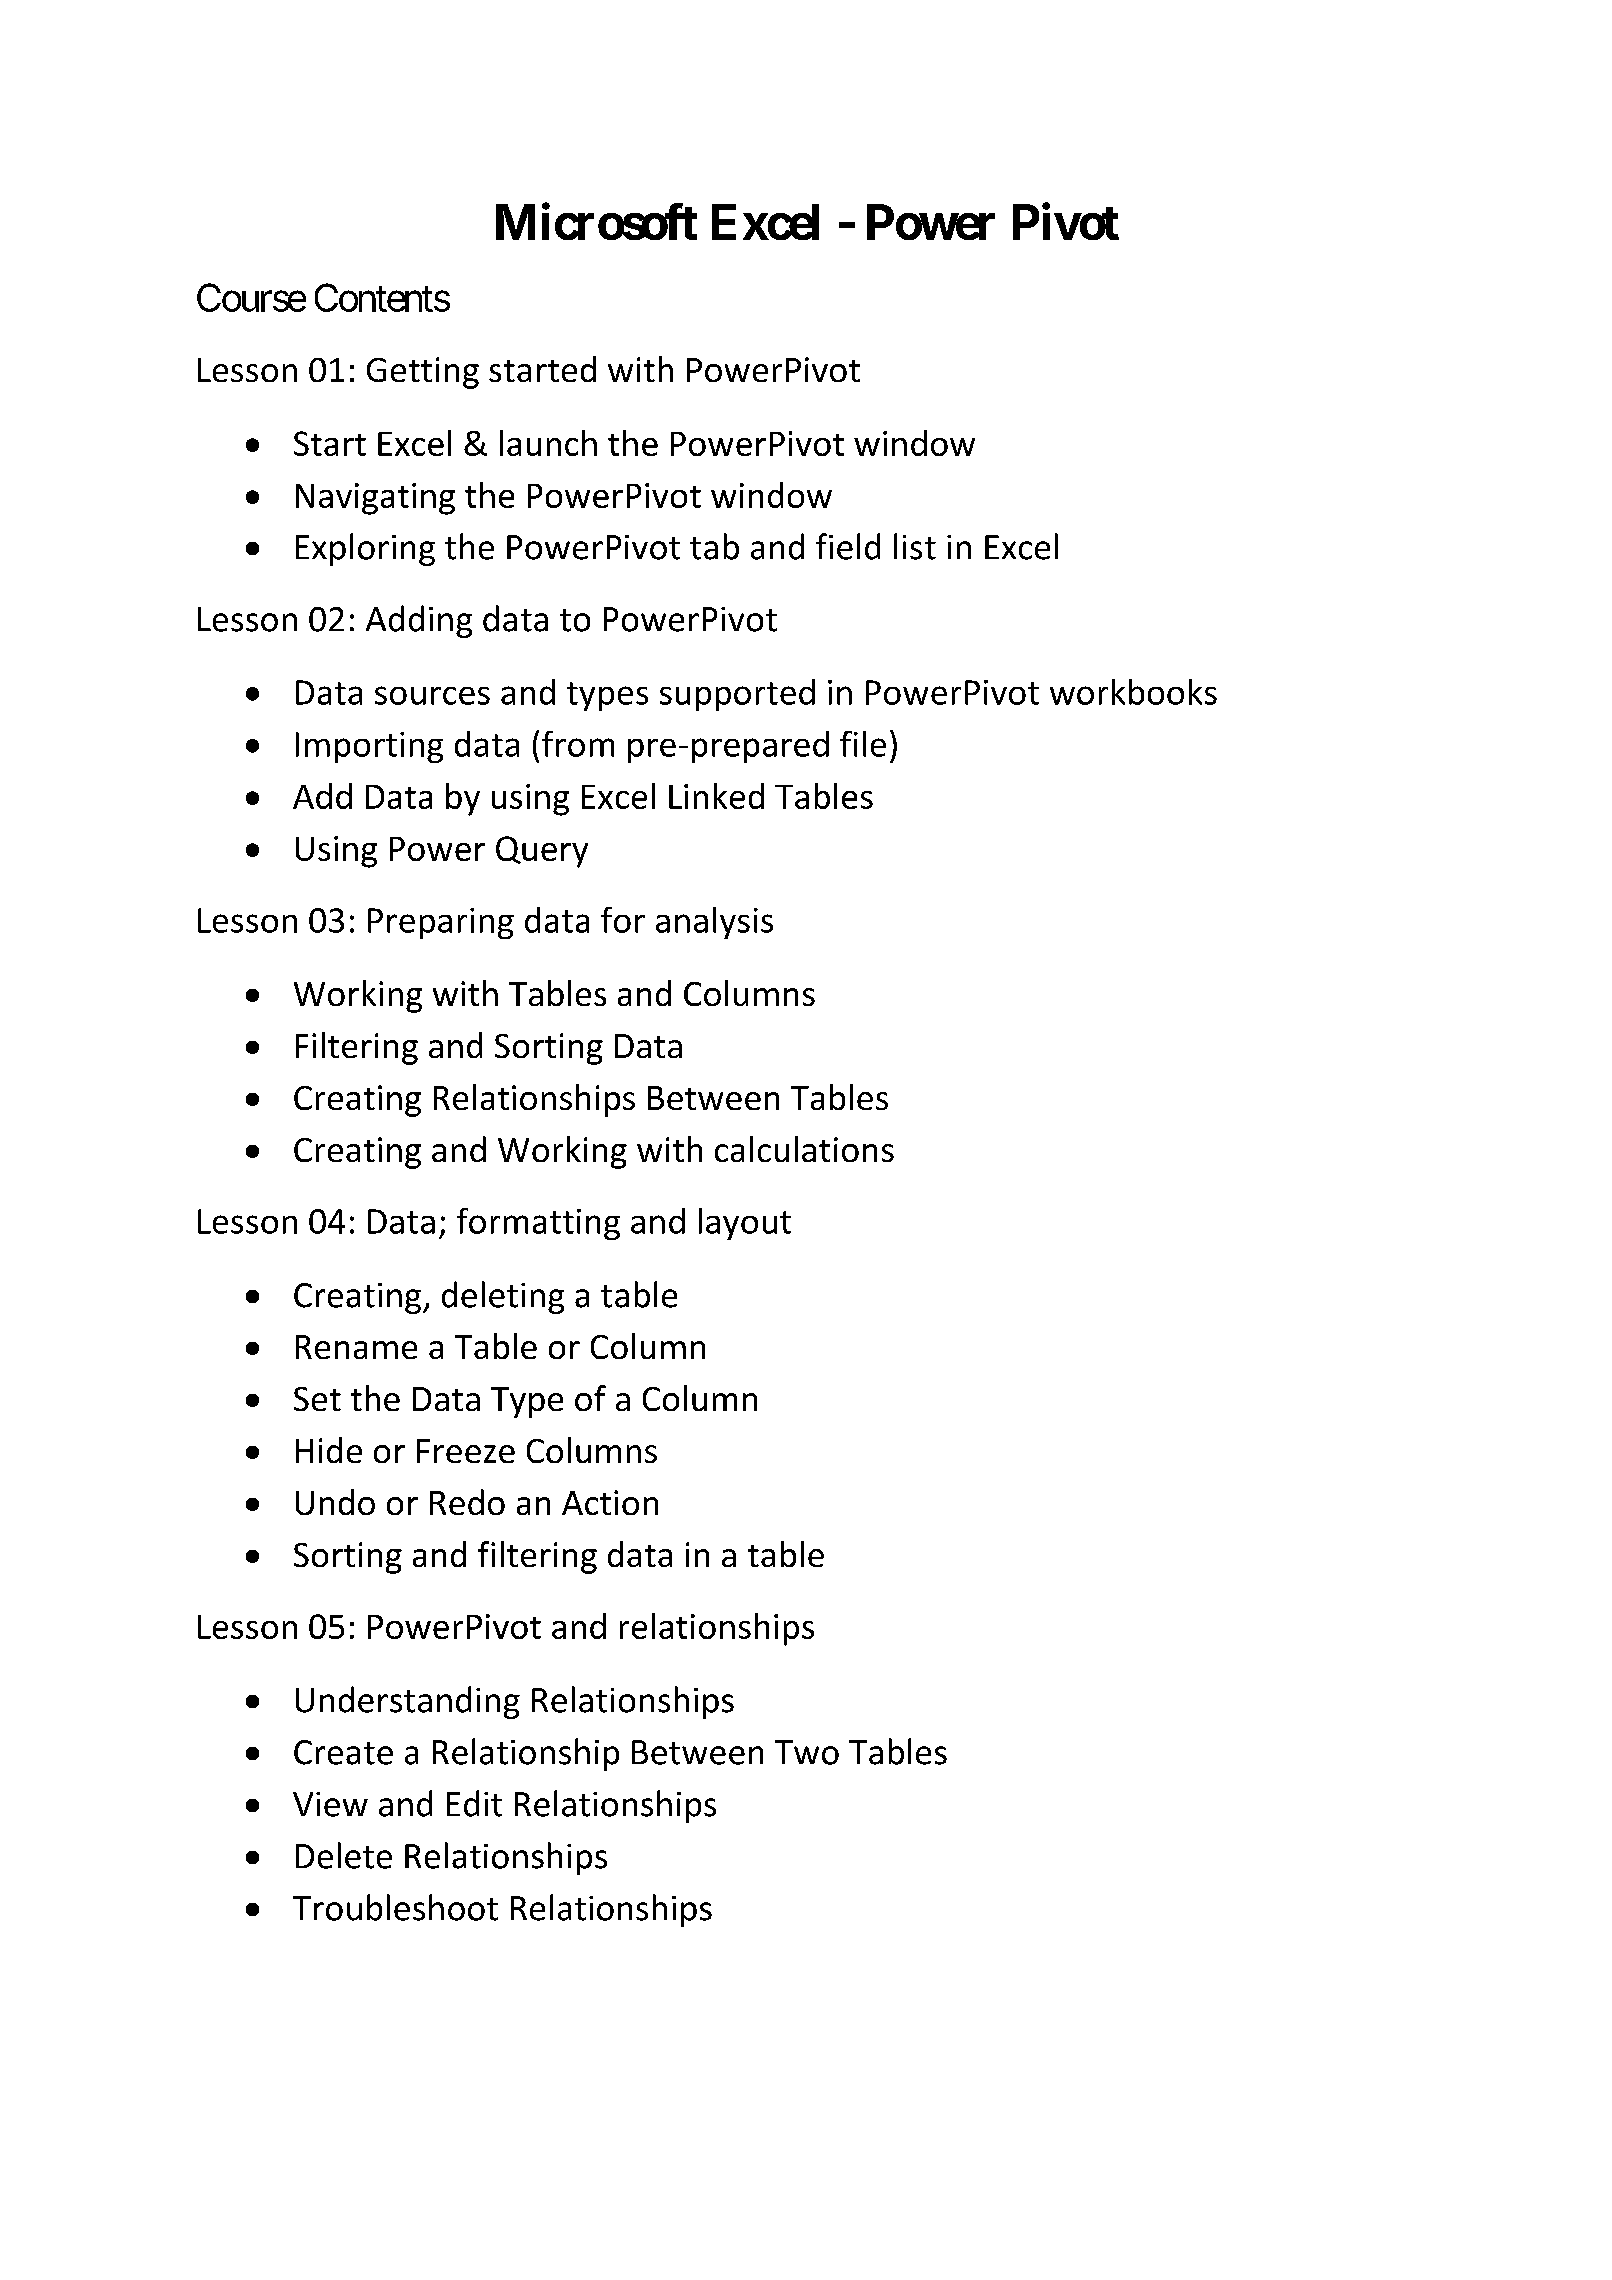  I want to click on analysis, so click(714, 923).
